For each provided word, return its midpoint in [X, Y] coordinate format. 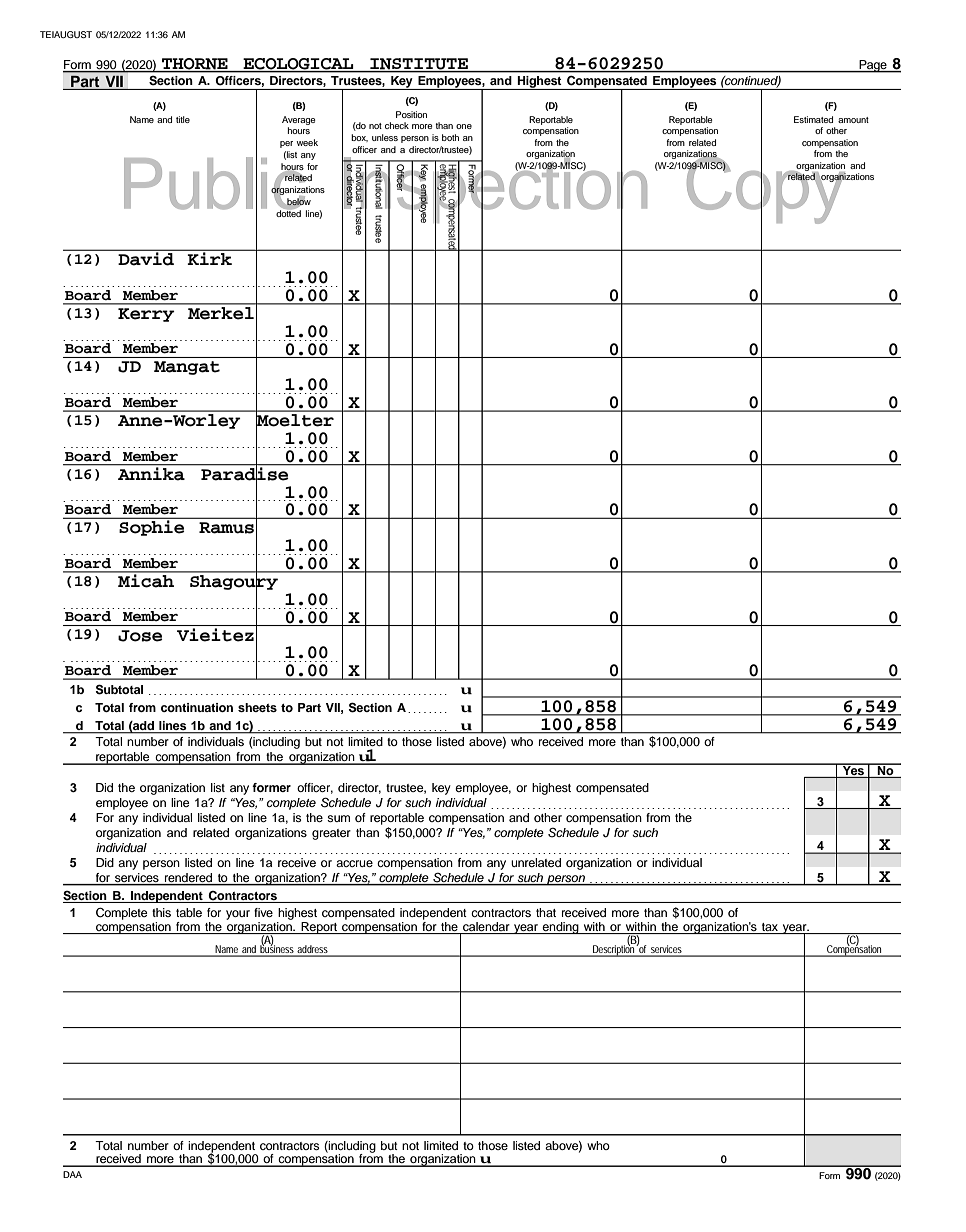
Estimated [813, 119]
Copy [766, 190]
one [464, 126]
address [313, 950]
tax [770, 927]
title [183, 119]
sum [338, 818]
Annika [151, 473]
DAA [72, 1174]
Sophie [152, 527]
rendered [188, 877]
